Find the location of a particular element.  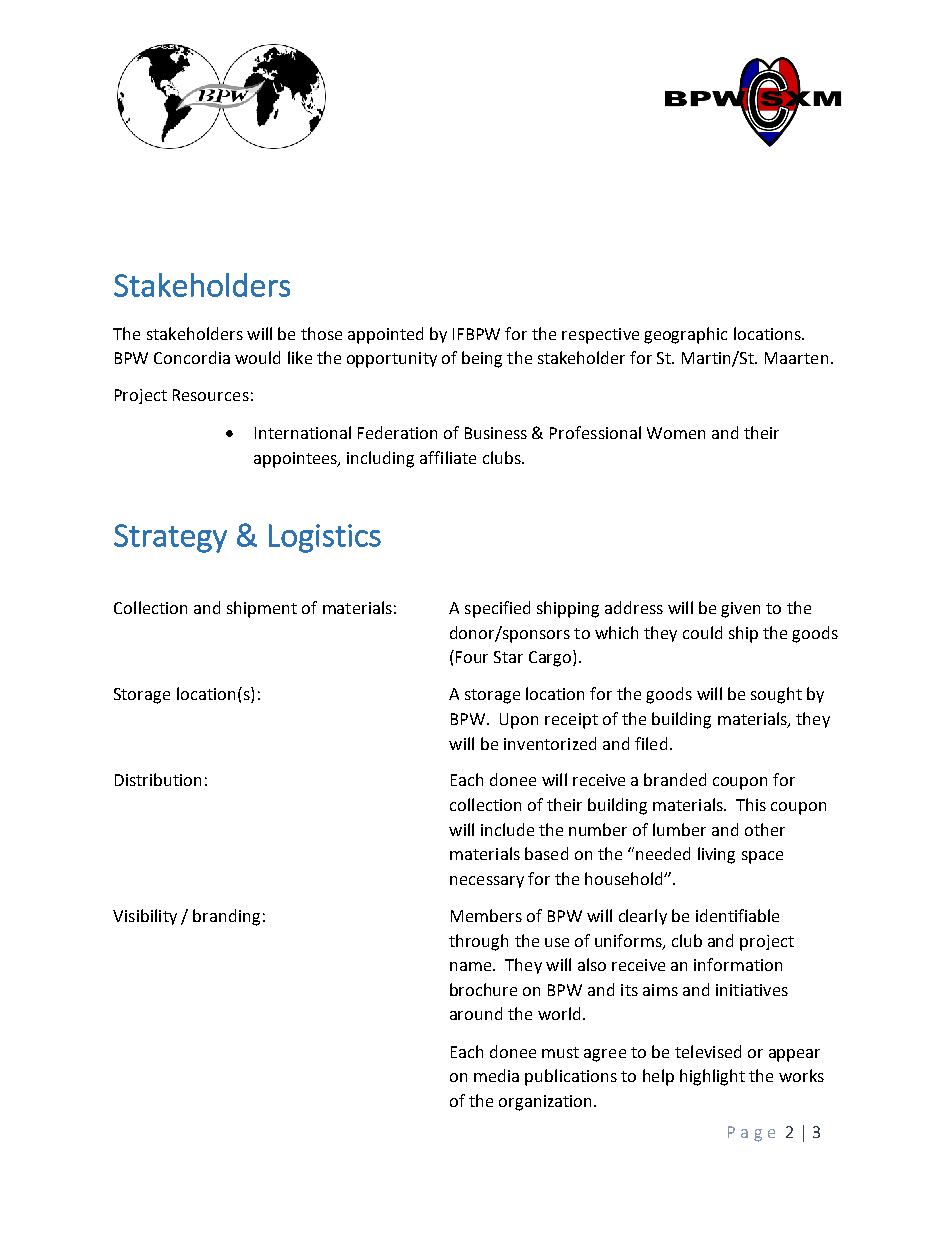

receipt is located at coordinates (571, 721).
